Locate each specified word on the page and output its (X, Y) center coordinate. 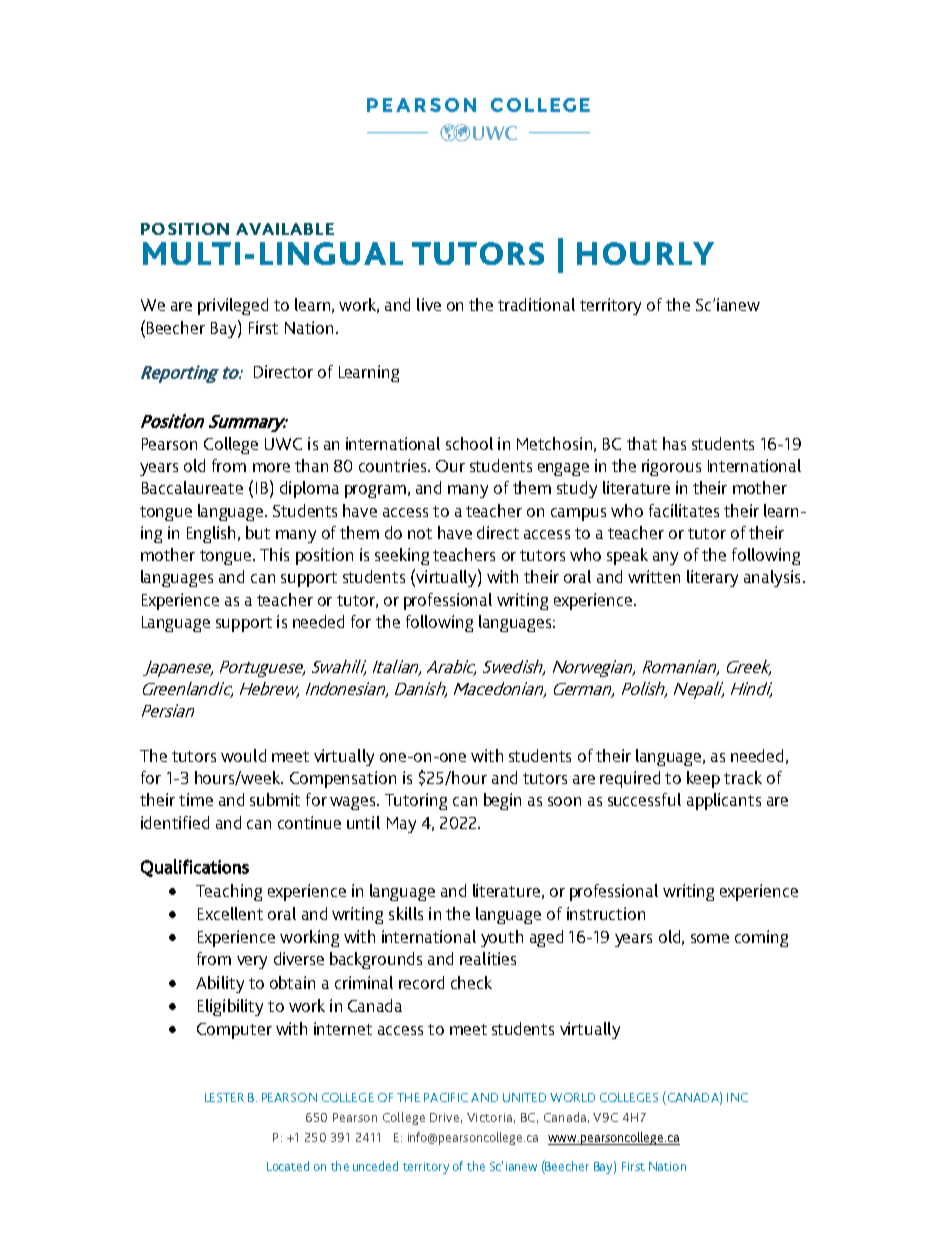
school (469, 443)
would (243, 755)
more (271, 467)
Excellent (230, 913)
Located (288, 1166)
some (710, 938)
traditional (536, 304)
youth (502, 938)
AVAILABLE (285, 229)
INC (737, 1097)
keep (703, 779)
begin (502, 801)
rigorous (671, 467)
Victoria (489, 1117)
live (429, 304)
